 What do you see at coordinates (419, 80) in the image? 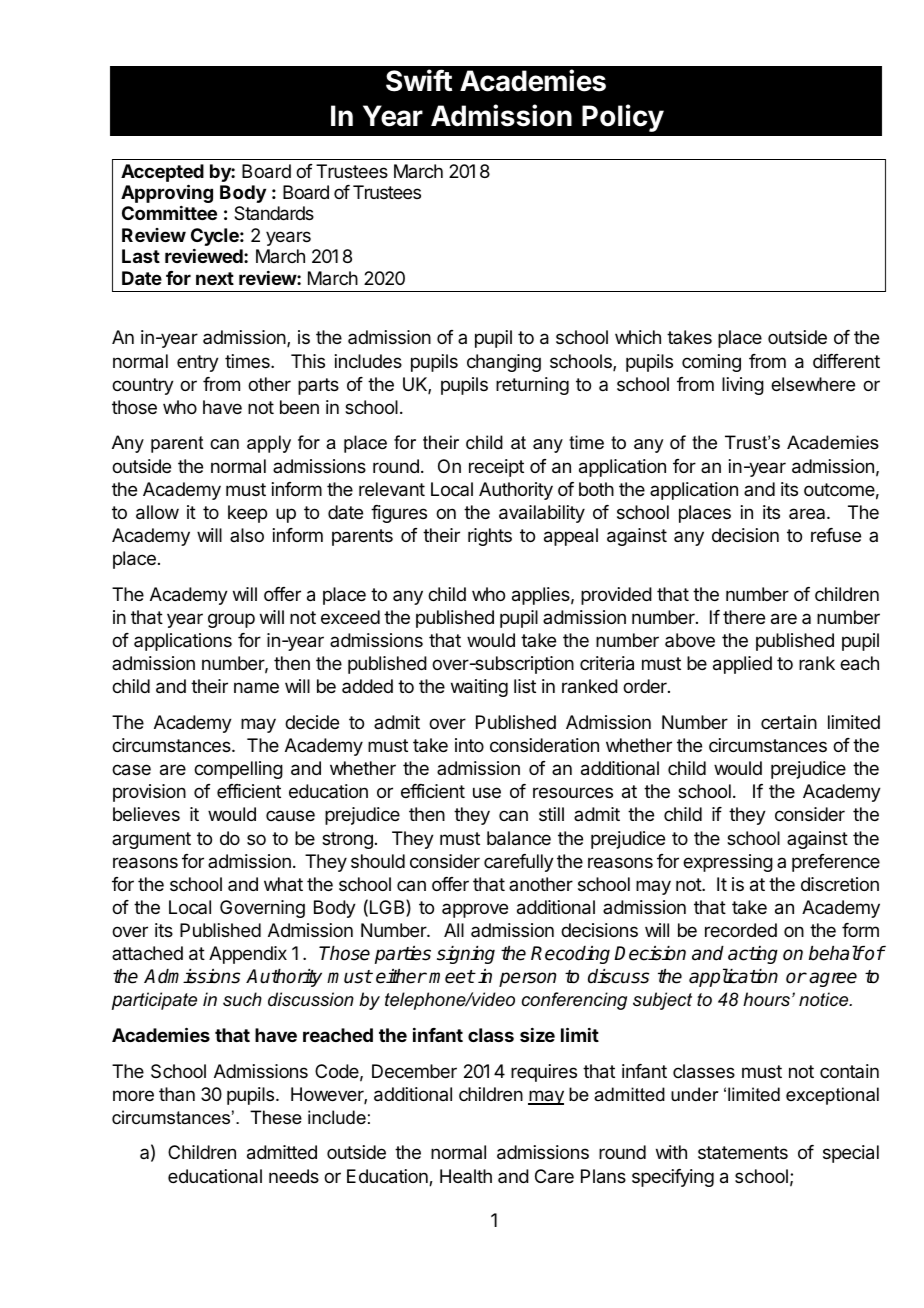
I see `Swift` at bounding box center [419, 80].
